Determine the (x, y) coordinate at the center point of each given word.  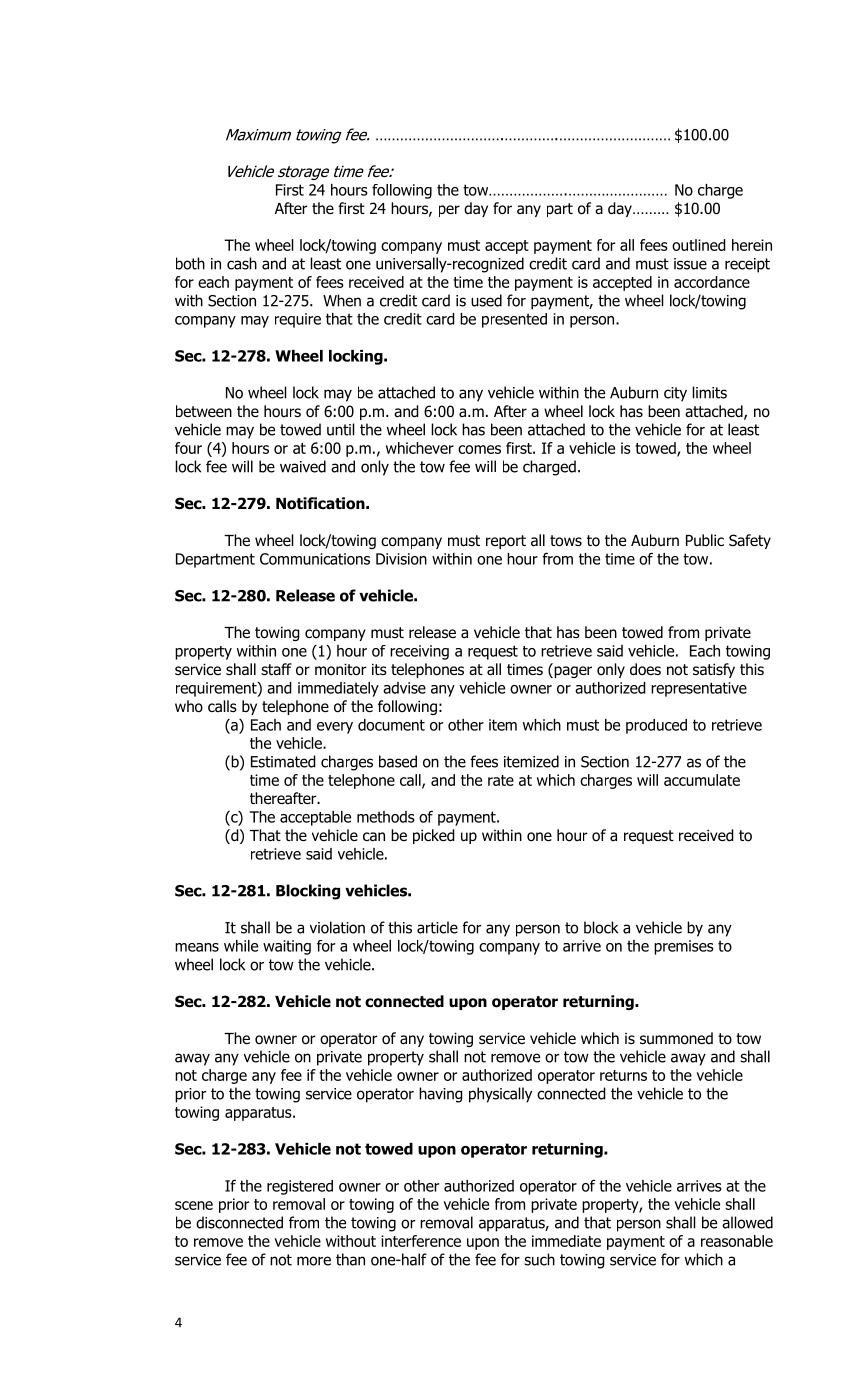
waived (303, 466)
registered (300, 1187)
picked (434, 836)
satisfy (714, 670)
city (675, 394)
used (486, 300)
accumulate (702, 780)
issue (690, 264)
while (241, 946)
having (441, 1095)
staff (276, 669)
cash (242, 263)
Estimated (283, 761)
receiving (419, 652)
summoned (676, 1038)
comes (479, 449)
